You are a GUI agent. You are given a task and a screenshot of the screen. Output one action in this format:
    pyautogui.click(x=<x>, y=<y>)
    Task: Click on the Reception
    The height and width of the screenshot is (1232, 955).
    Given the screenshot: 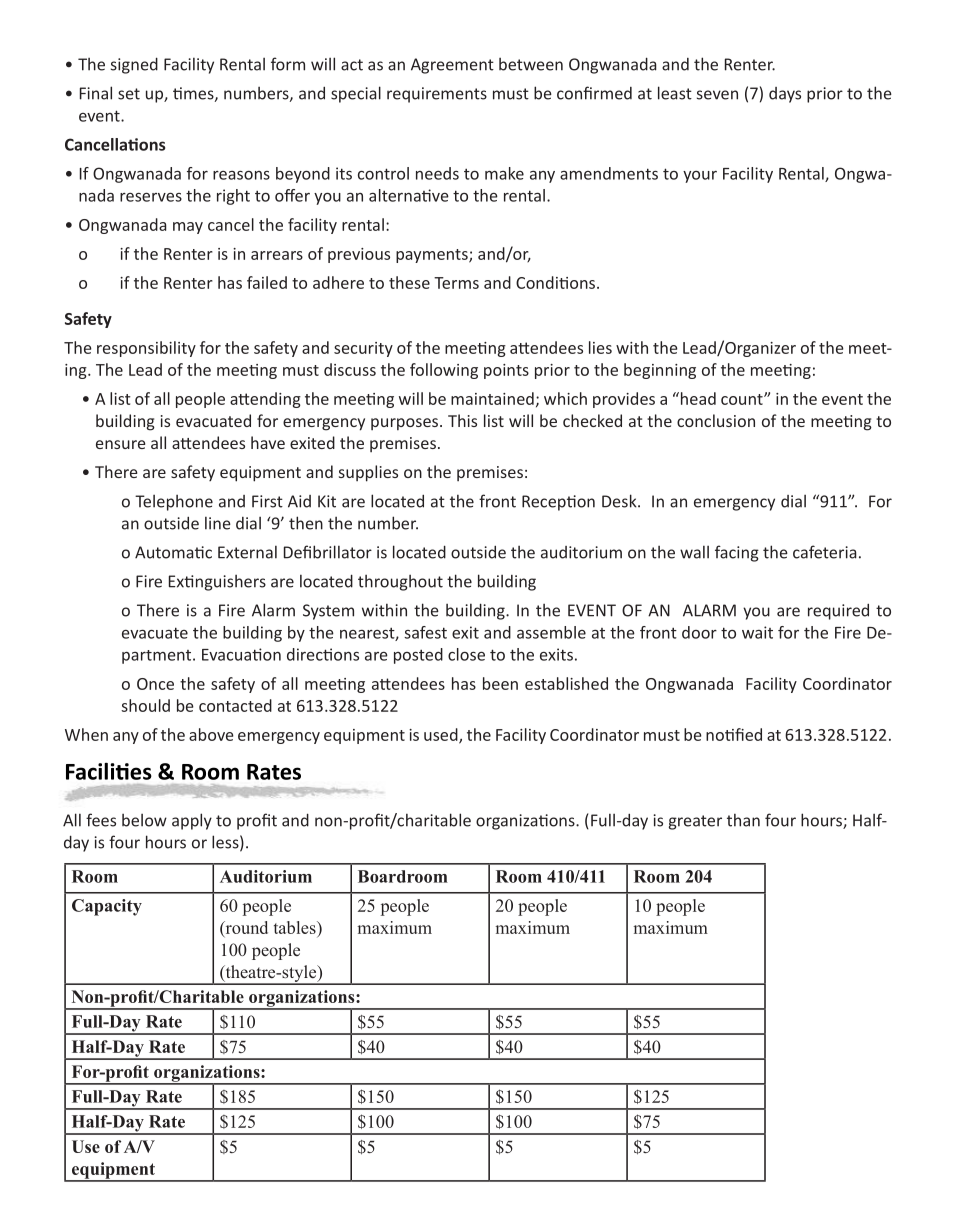 What is the action you would take?
    pyautogui.click(x=558, y=503)
